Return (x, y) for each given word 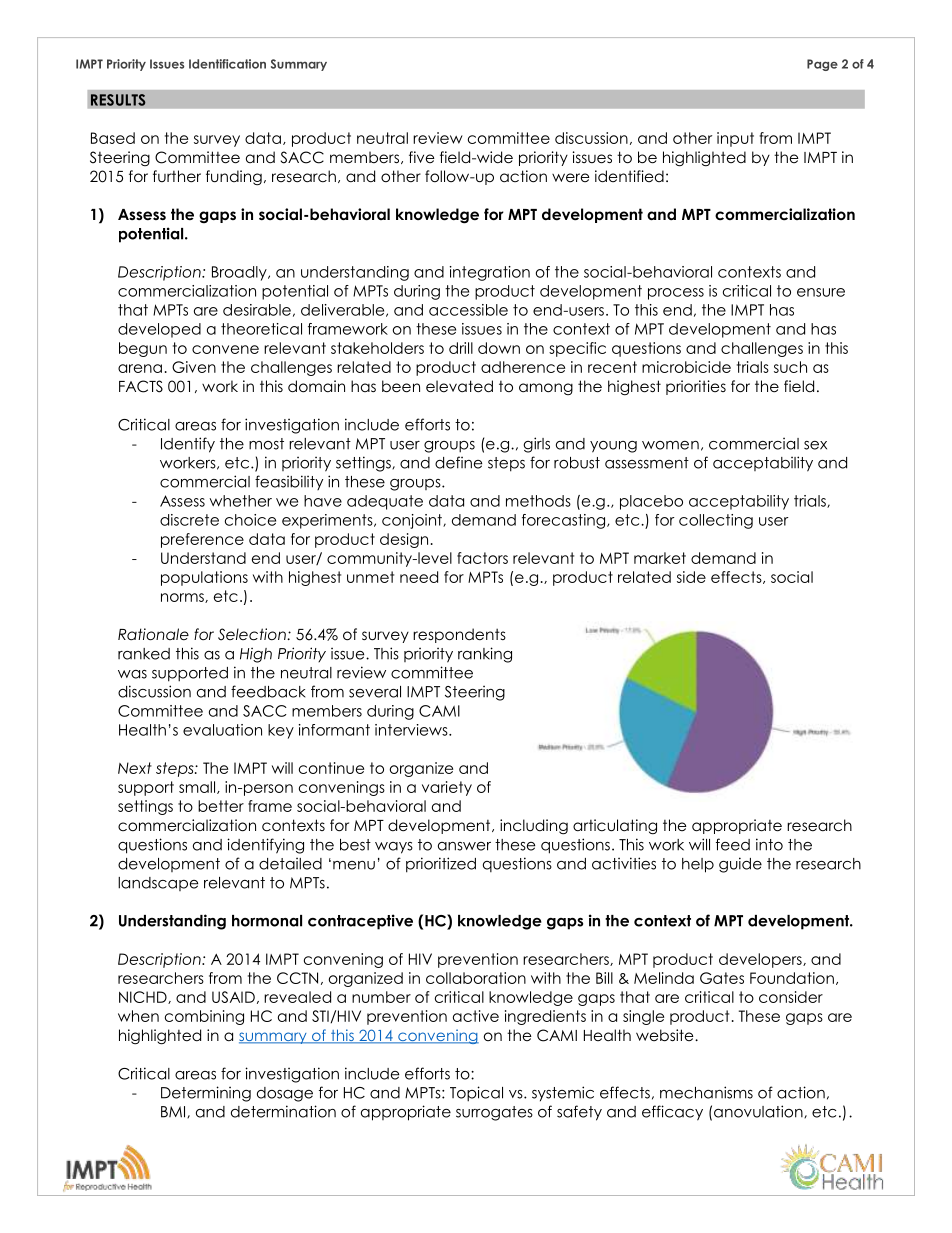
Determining (206, 1094)
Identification (227, 64)
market (660, 558)
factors (482, 558)
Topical (476, 1094)
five (422, 157)
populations (204, 578)
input (735, 139)
